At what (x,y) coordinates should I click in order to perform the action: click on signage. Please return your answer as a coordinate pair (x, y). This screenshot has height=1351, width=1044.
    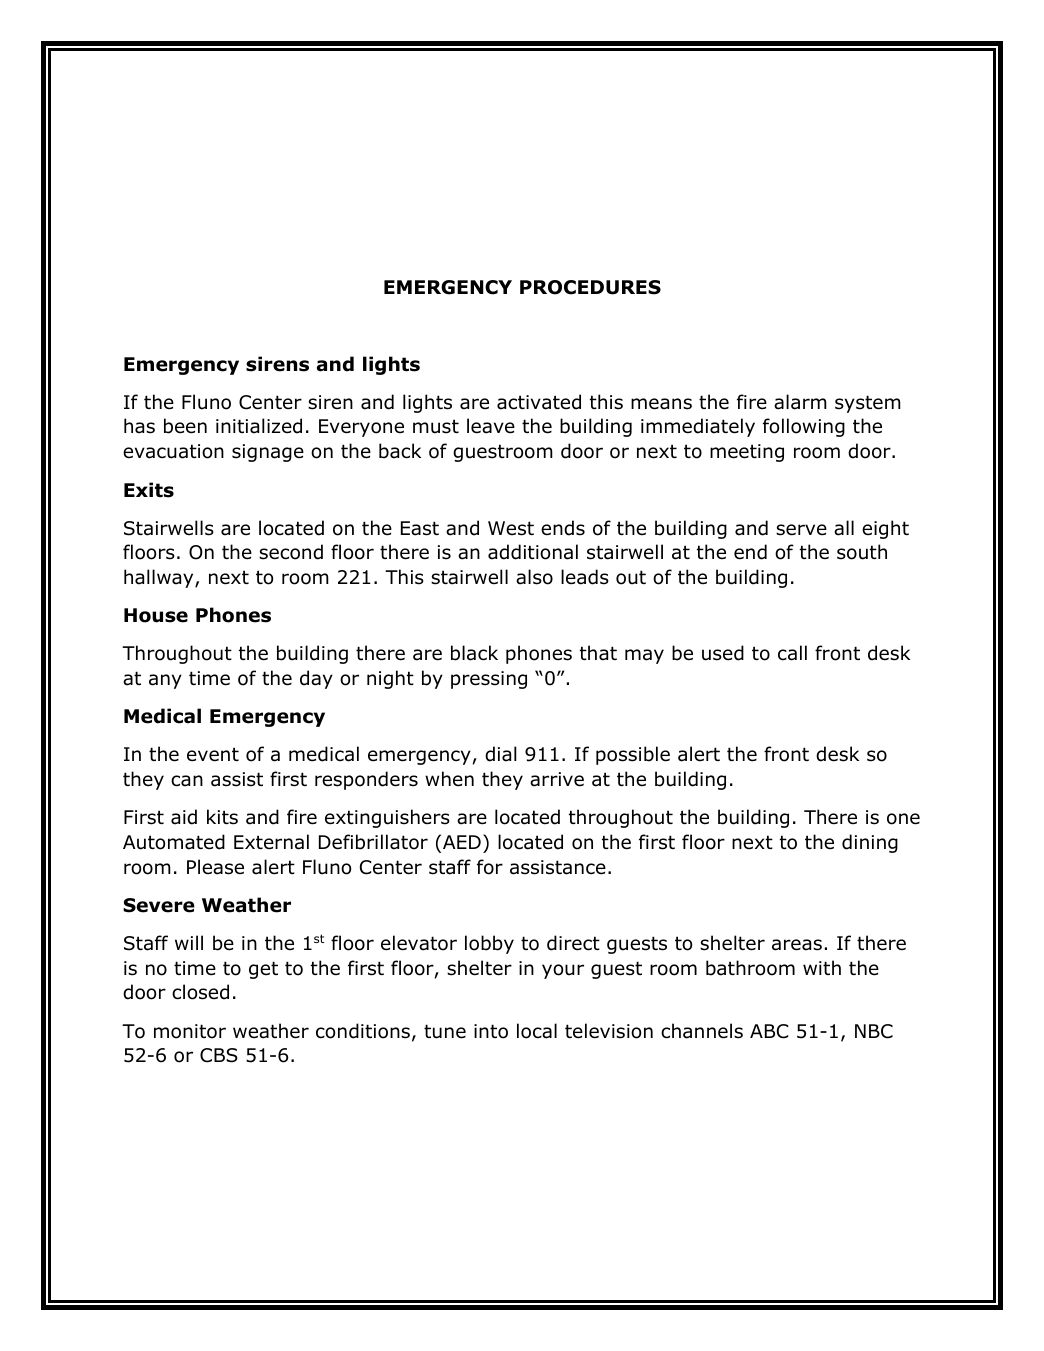
    Looking at the image, I should click on (268, 453).
